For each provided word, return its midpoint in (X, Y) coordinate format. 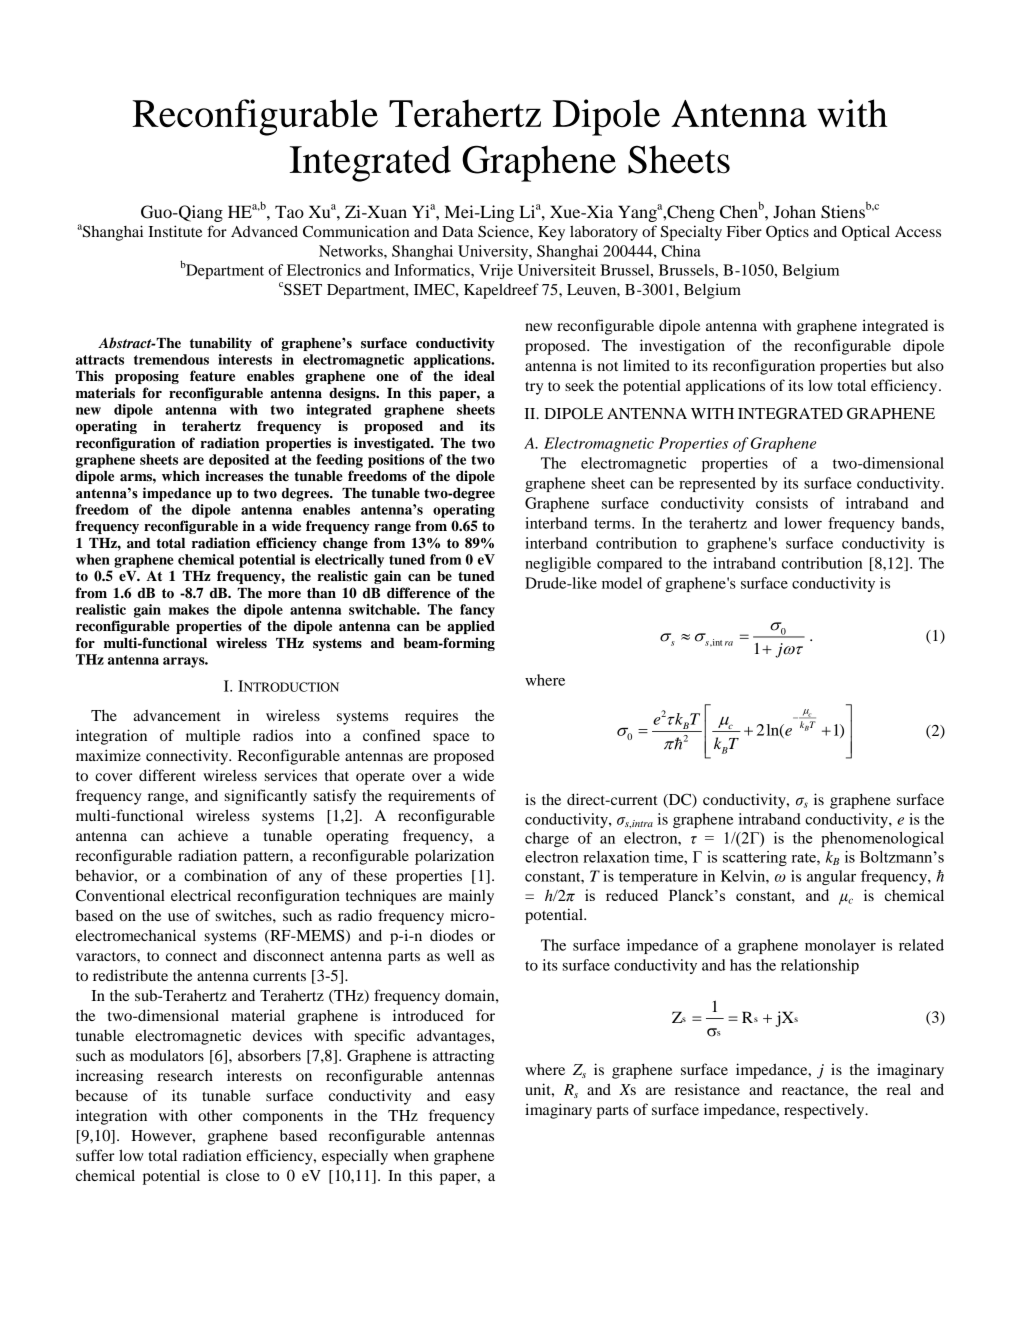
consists (782, 503)
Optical (866, 233)
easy (480, 1099)
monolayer (840, 946)
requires (431, 717)
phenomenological (882, 839)
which (181, 475)
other (215, 1115)
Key (551, 233)
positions (396, 461)
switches (245, 915)
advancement (177, 715)
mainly (471, 897)
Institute (175, 231)
